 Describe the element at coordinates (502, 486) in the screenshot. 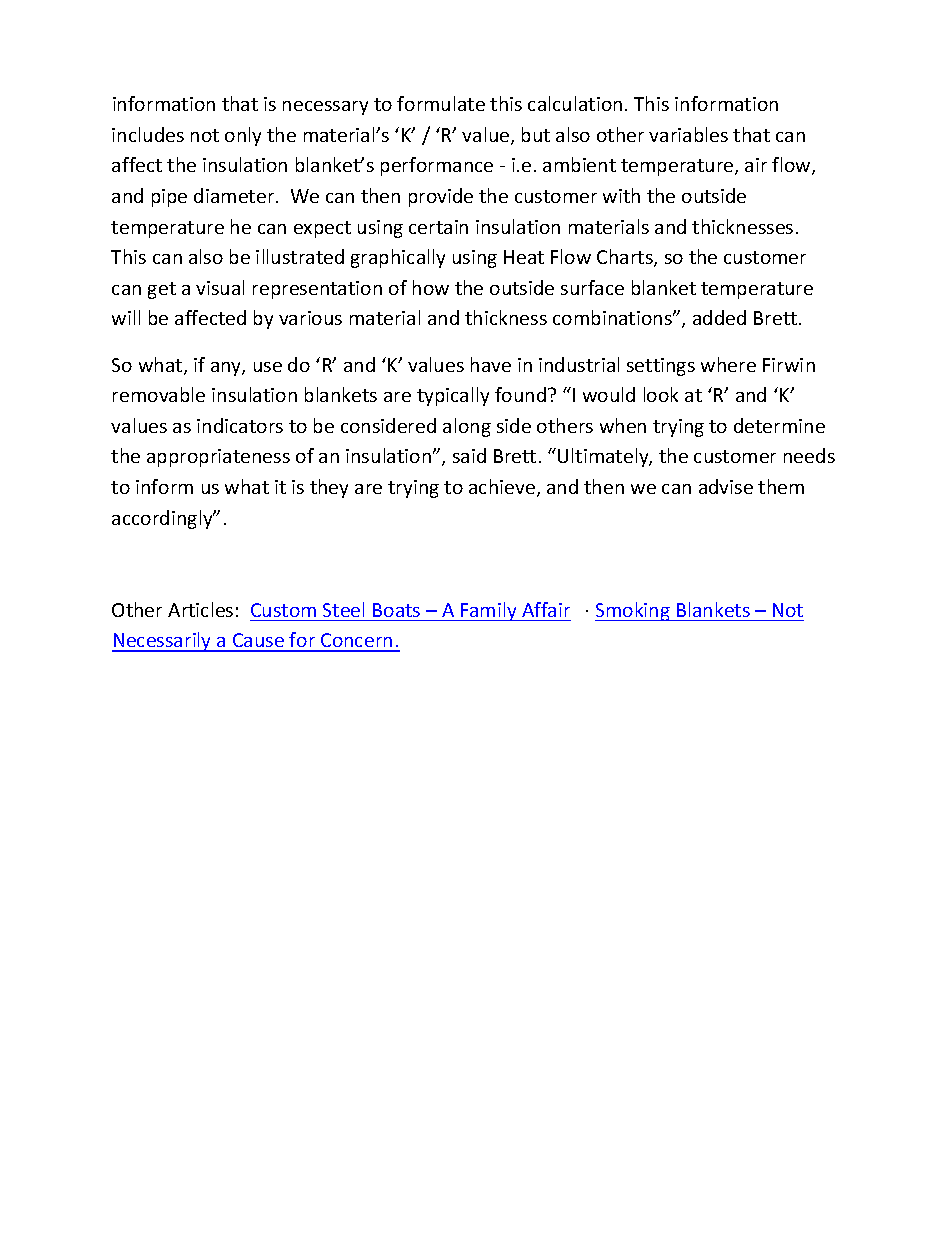

I see `achieve` at that location.
